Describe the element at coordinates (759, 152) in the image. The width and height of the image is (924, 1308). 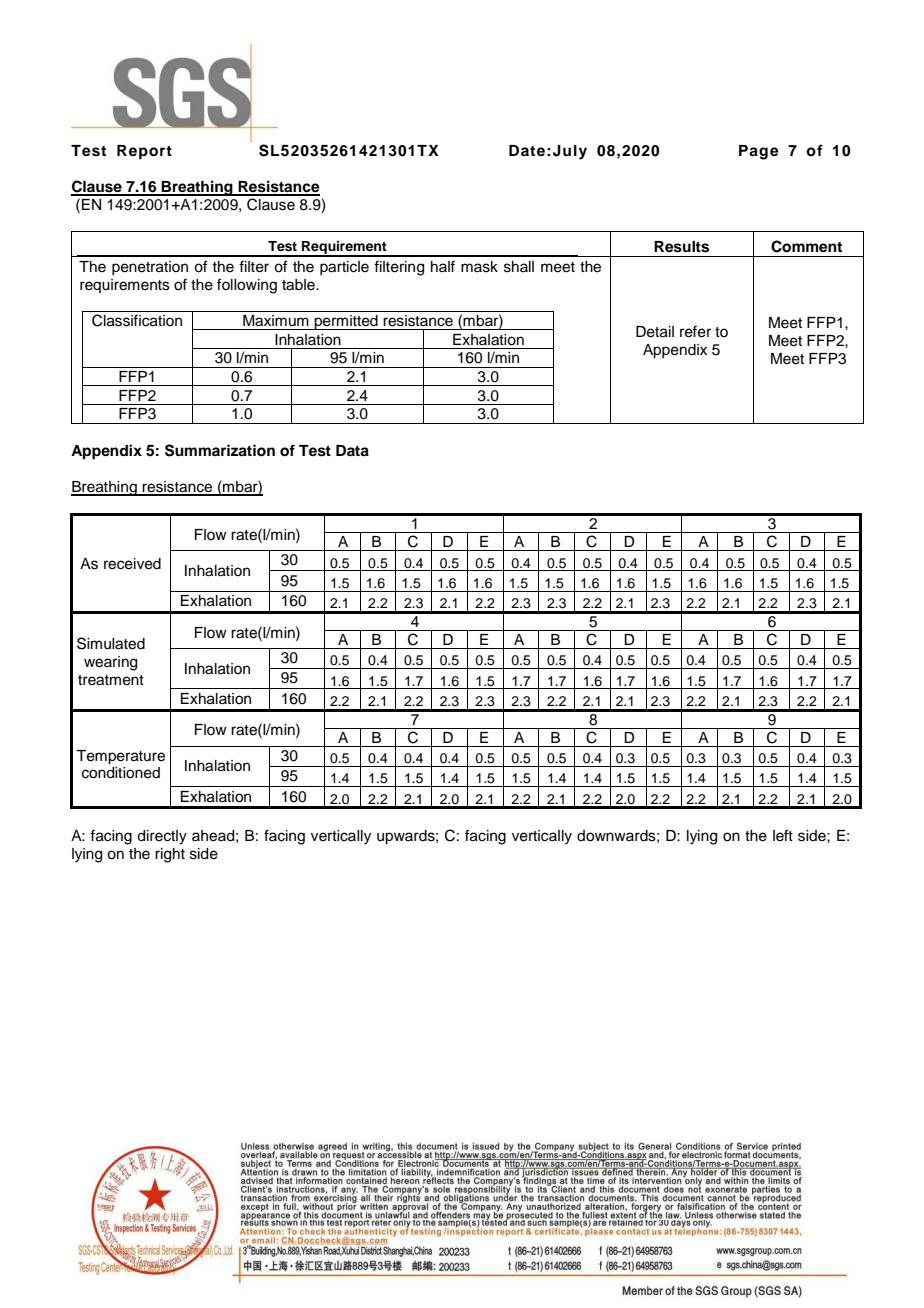
I see `Page` at that location.
